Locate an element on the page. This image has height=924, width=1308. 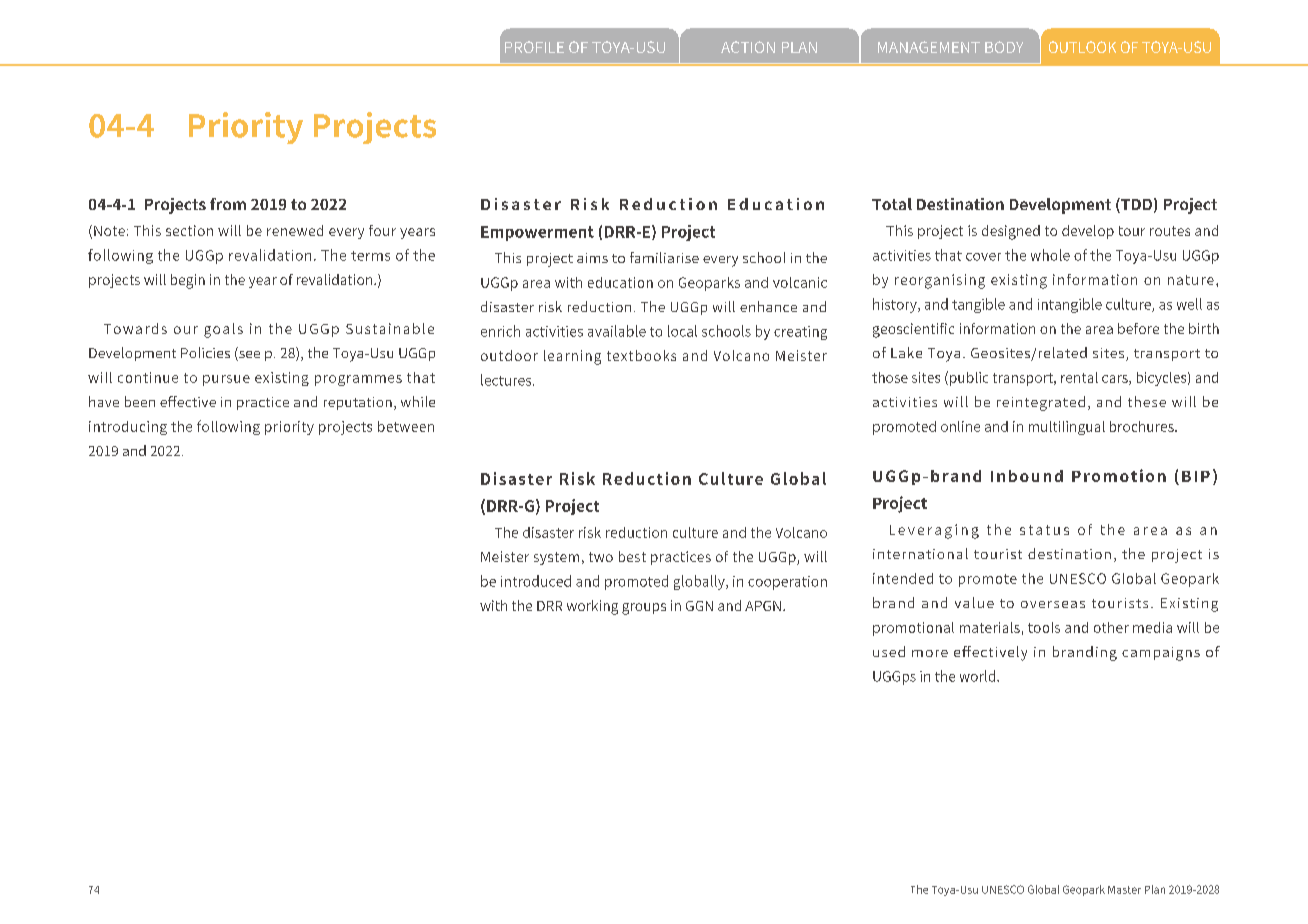
introduced is located at coordinates (536, 581).
